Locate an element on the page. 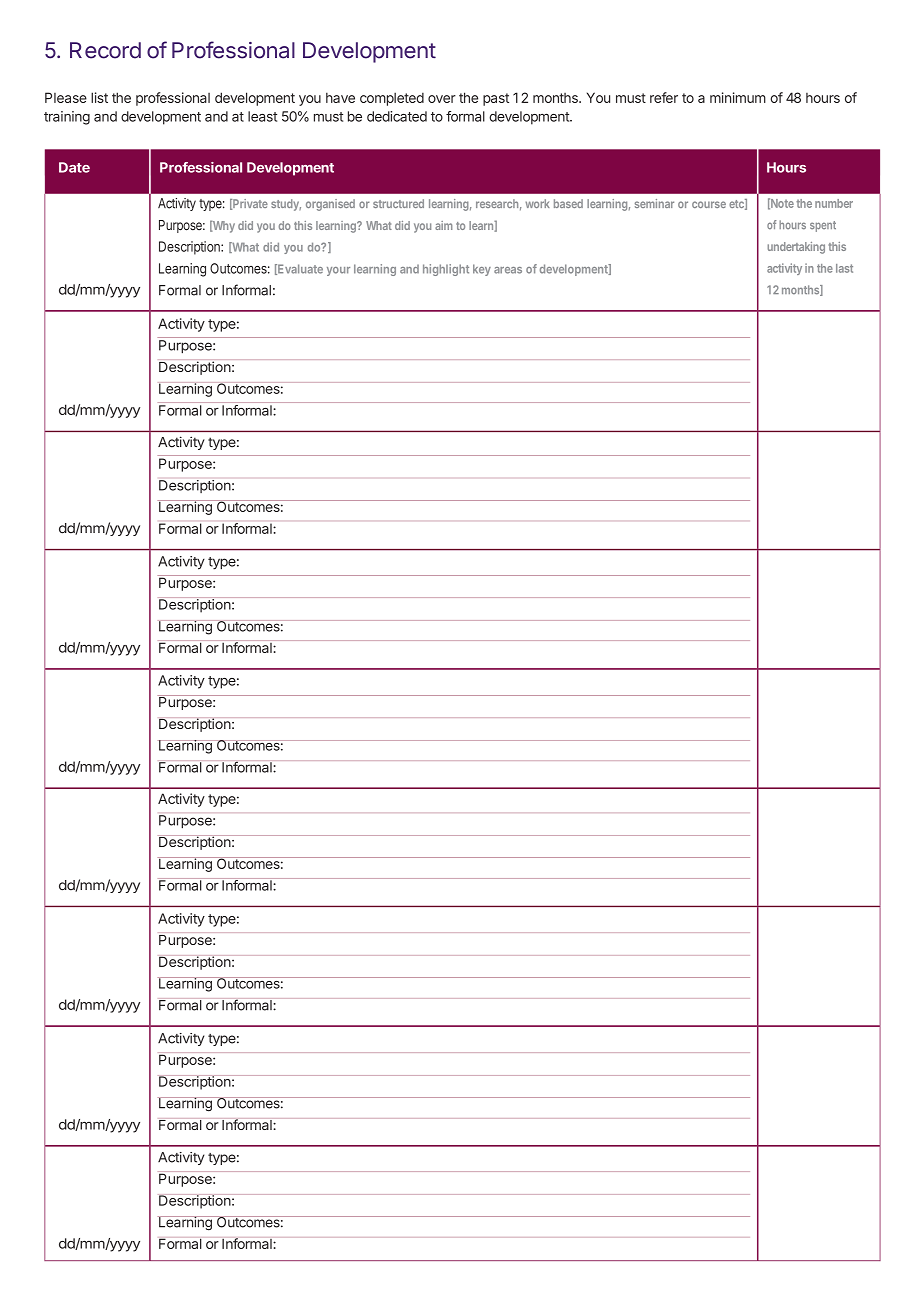 This image has height=1307, width=924. refer is located at coordinates (664, 97).
